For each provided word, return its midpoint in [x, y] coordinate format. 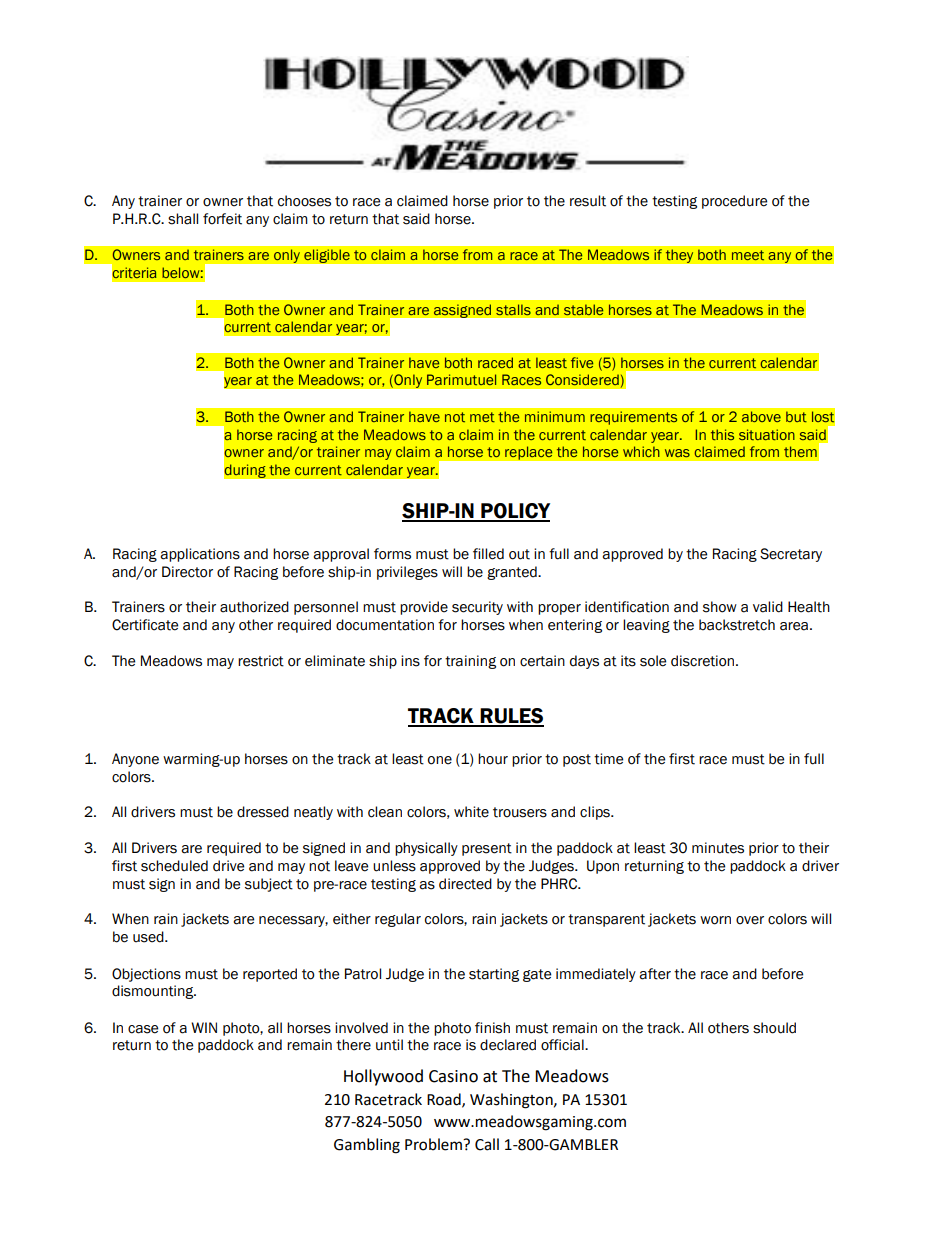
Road [445, 1100]
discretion [704, 661]
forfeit [222, 219]
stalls [513, 309]
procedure [734, 202]
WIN [204, 1027]
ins [410, 661]
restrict [261, 661]
